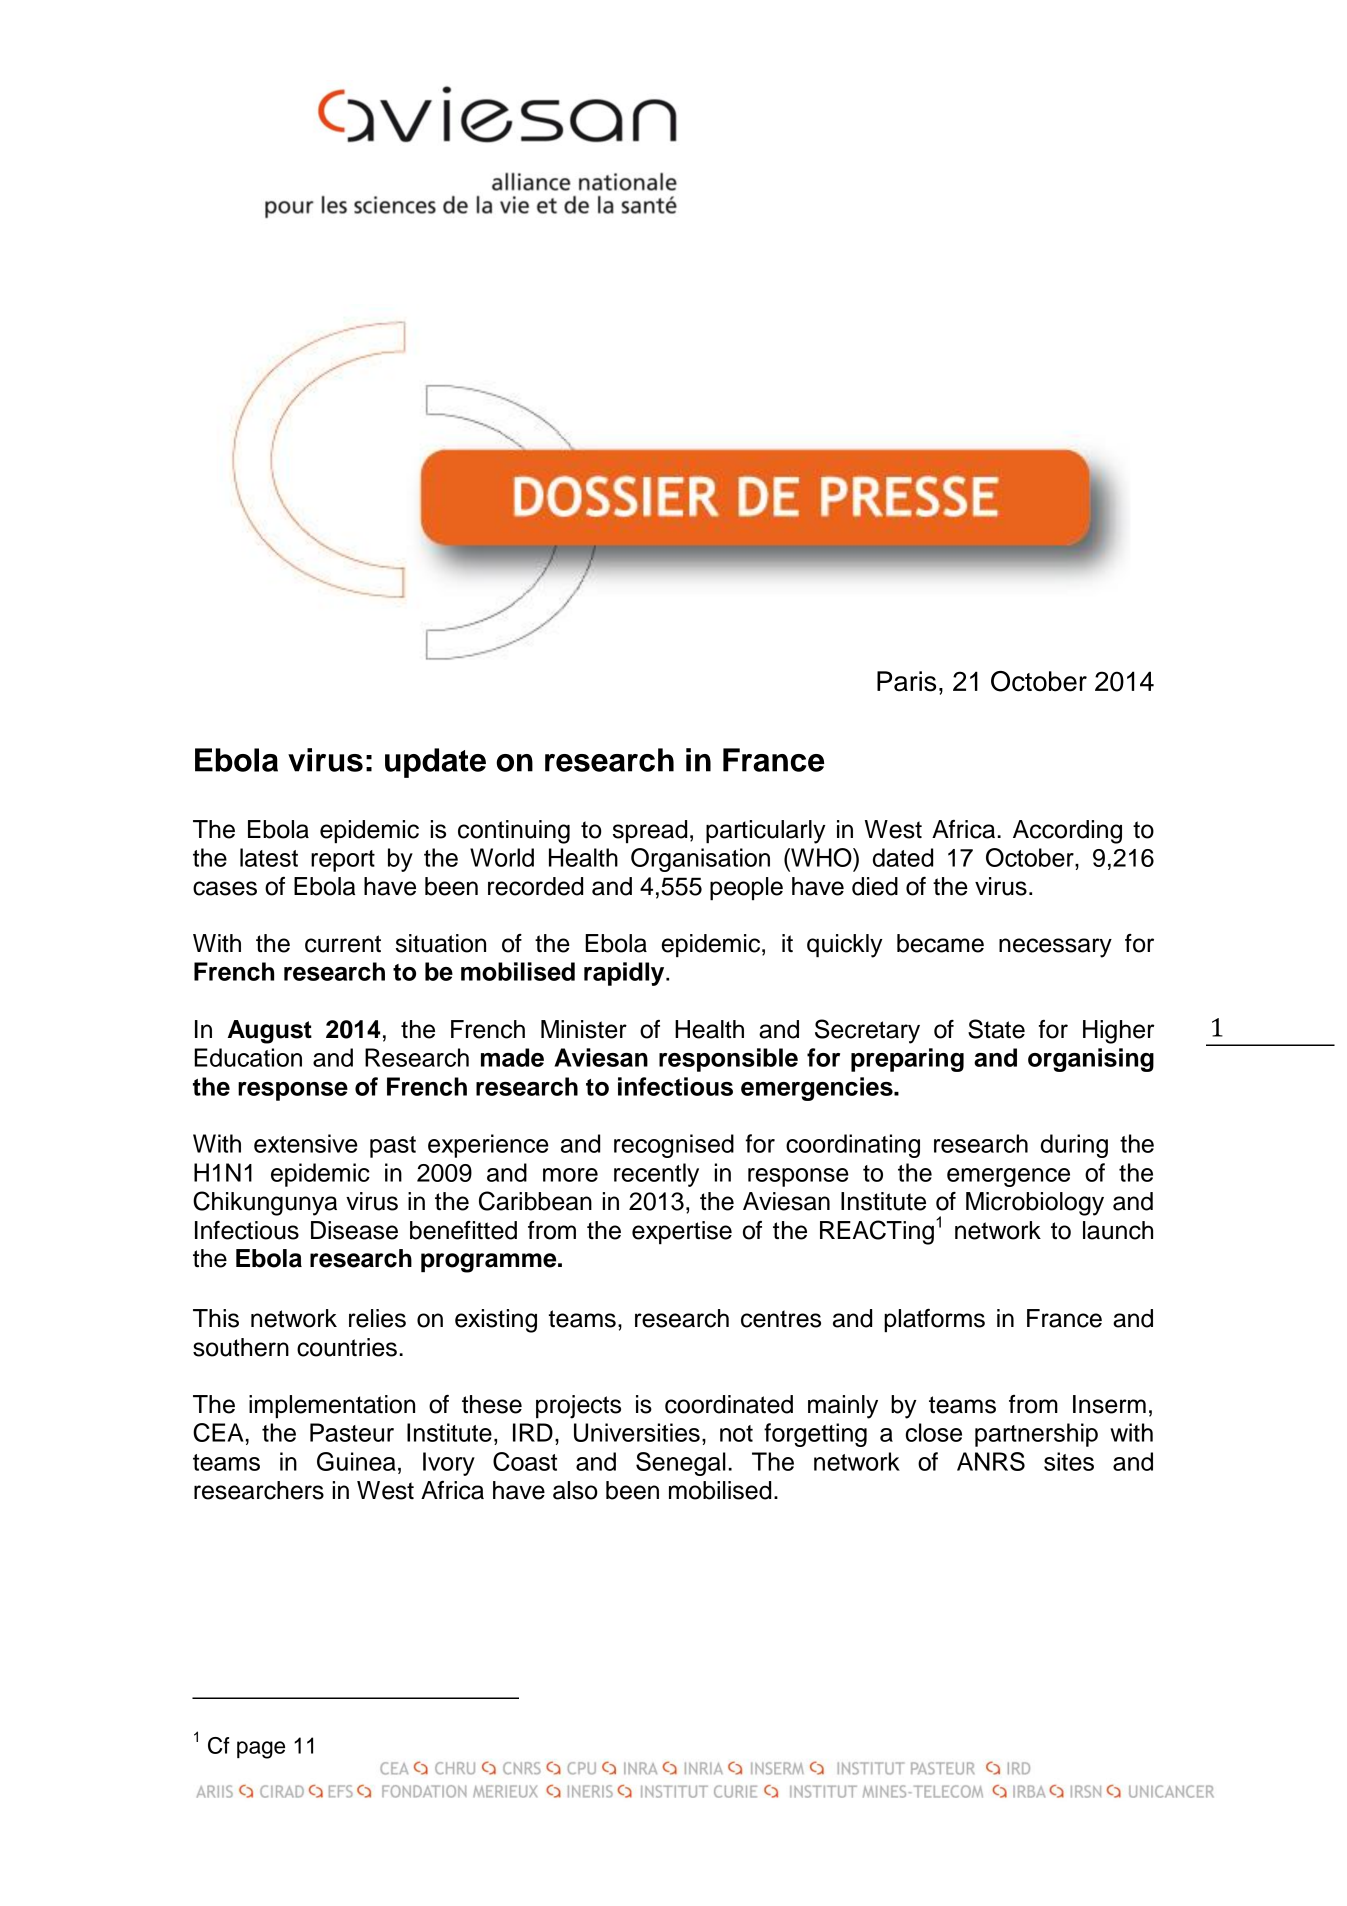 The height and width of the screenshot is (1906, 1347). What do you see at coordinates (996, 1029) in the screenshot?
I see `State` at bounding box center [996, 1029].
